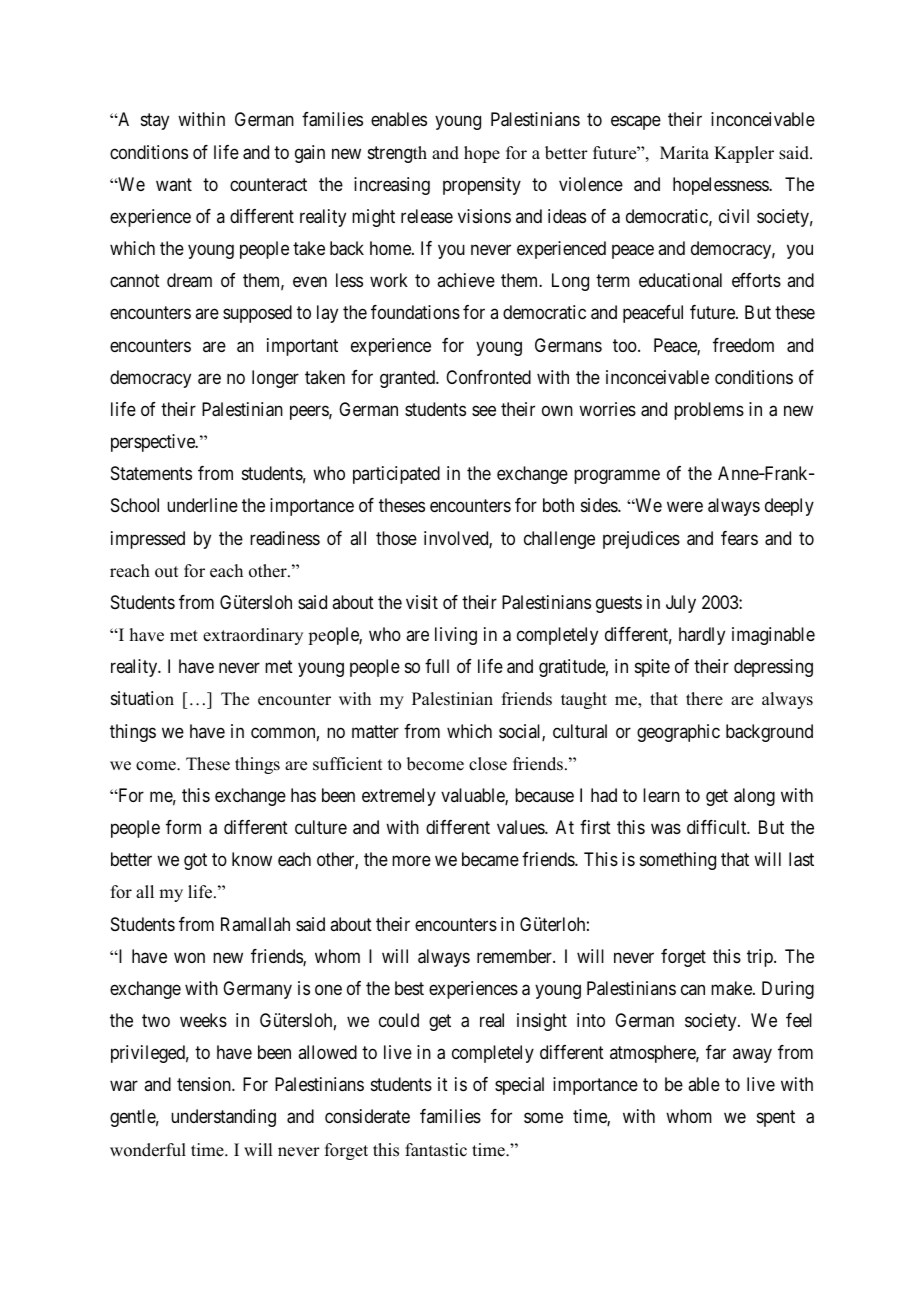  I want to click on Marita, so click(684, 152).
